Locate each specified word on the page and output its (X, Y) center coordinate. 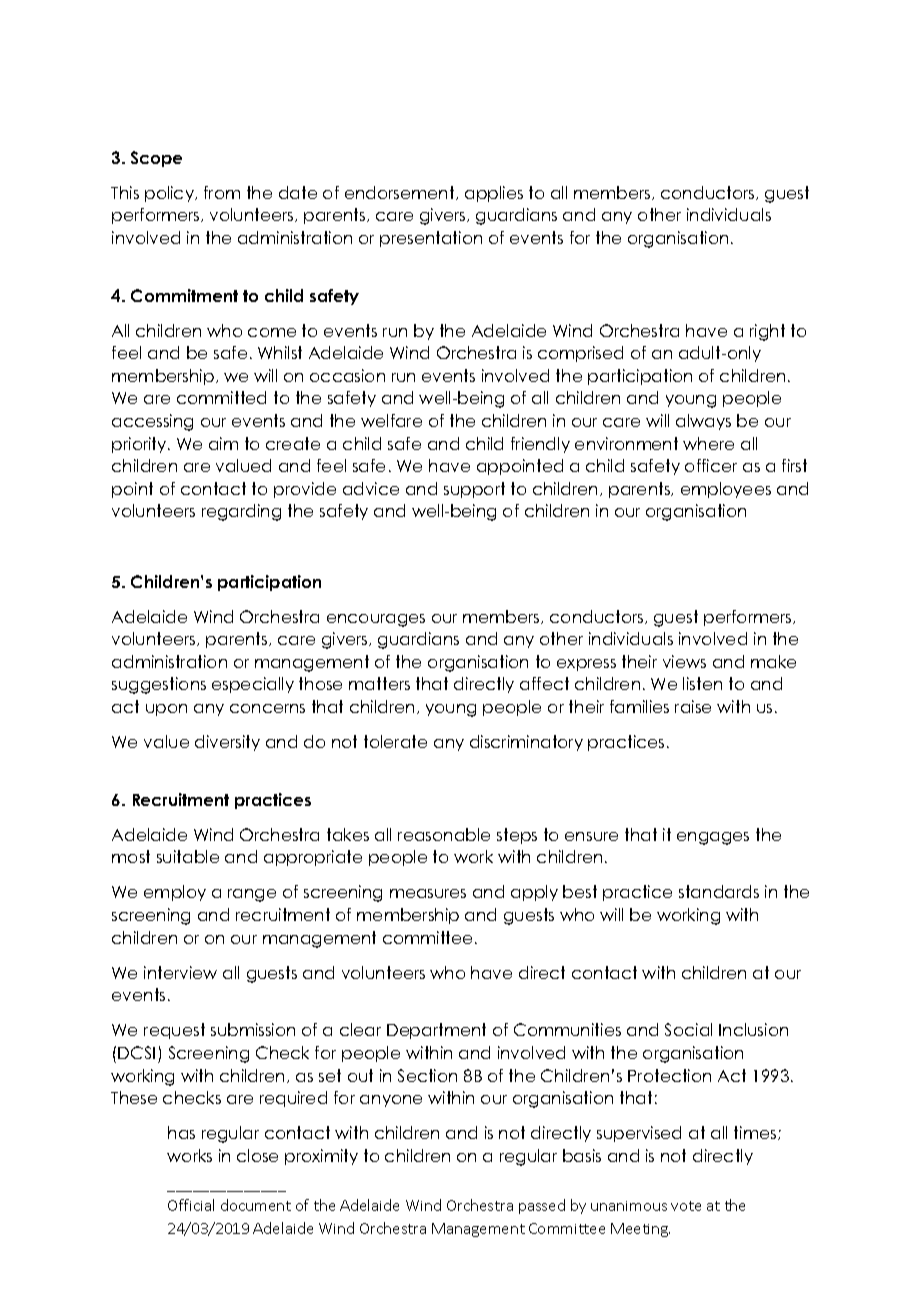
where (708, 443)
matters (379, 683)
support (474, 490)
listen (702, 683)
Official (191, 1205)
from (222, 192)
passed (542, 1206)
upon (166, 710)
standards (719, 891)
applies (494, 194)
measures (428, 893)
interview (180, 972)
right (767, 332)
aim (223, 443)
